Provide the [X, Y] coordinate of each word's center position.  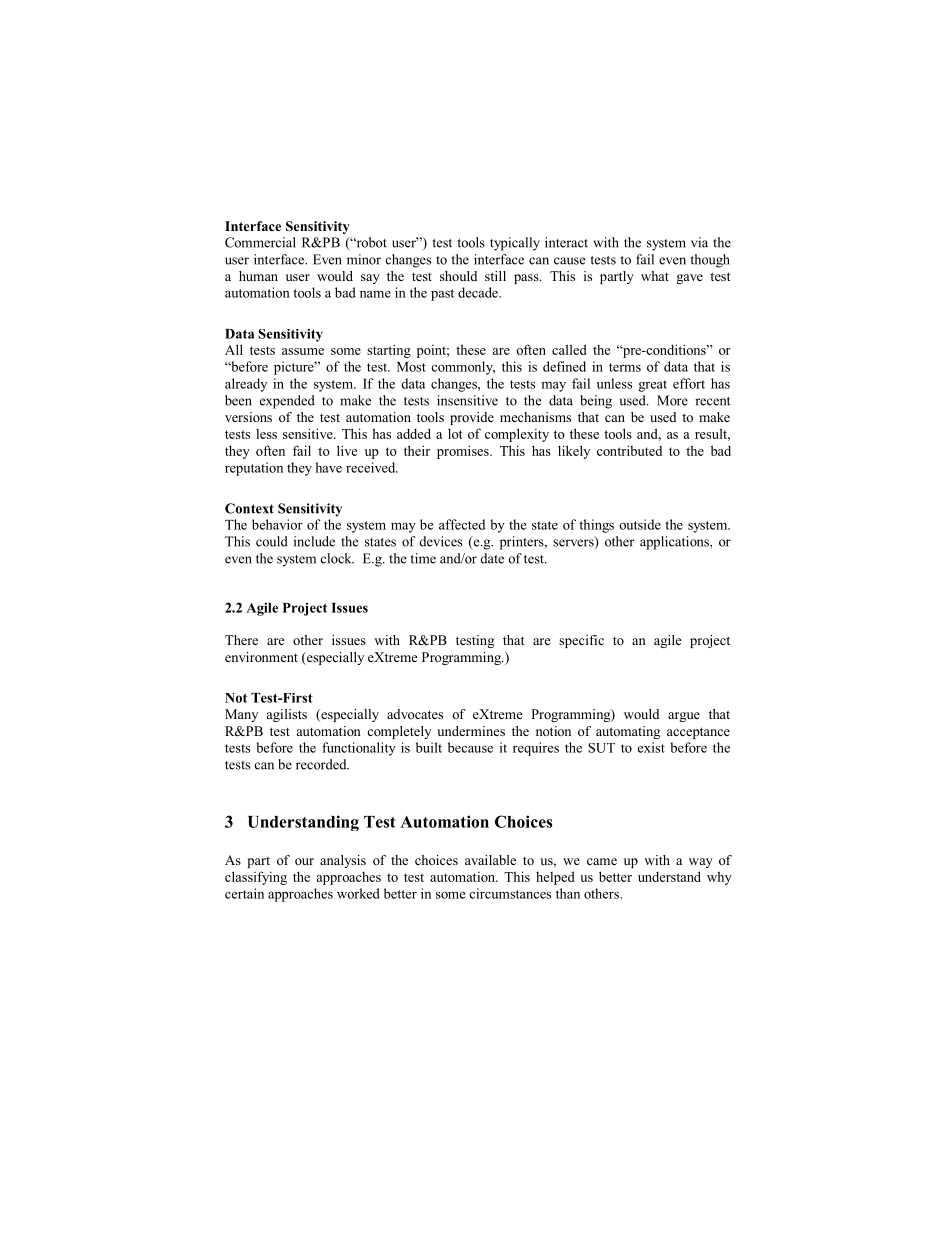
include [314, 541]
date [492, 558]
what [655, 276]
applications [675, 543]
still [495, 276]
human [258, 276]
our [304, 861]
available [490, 860]
